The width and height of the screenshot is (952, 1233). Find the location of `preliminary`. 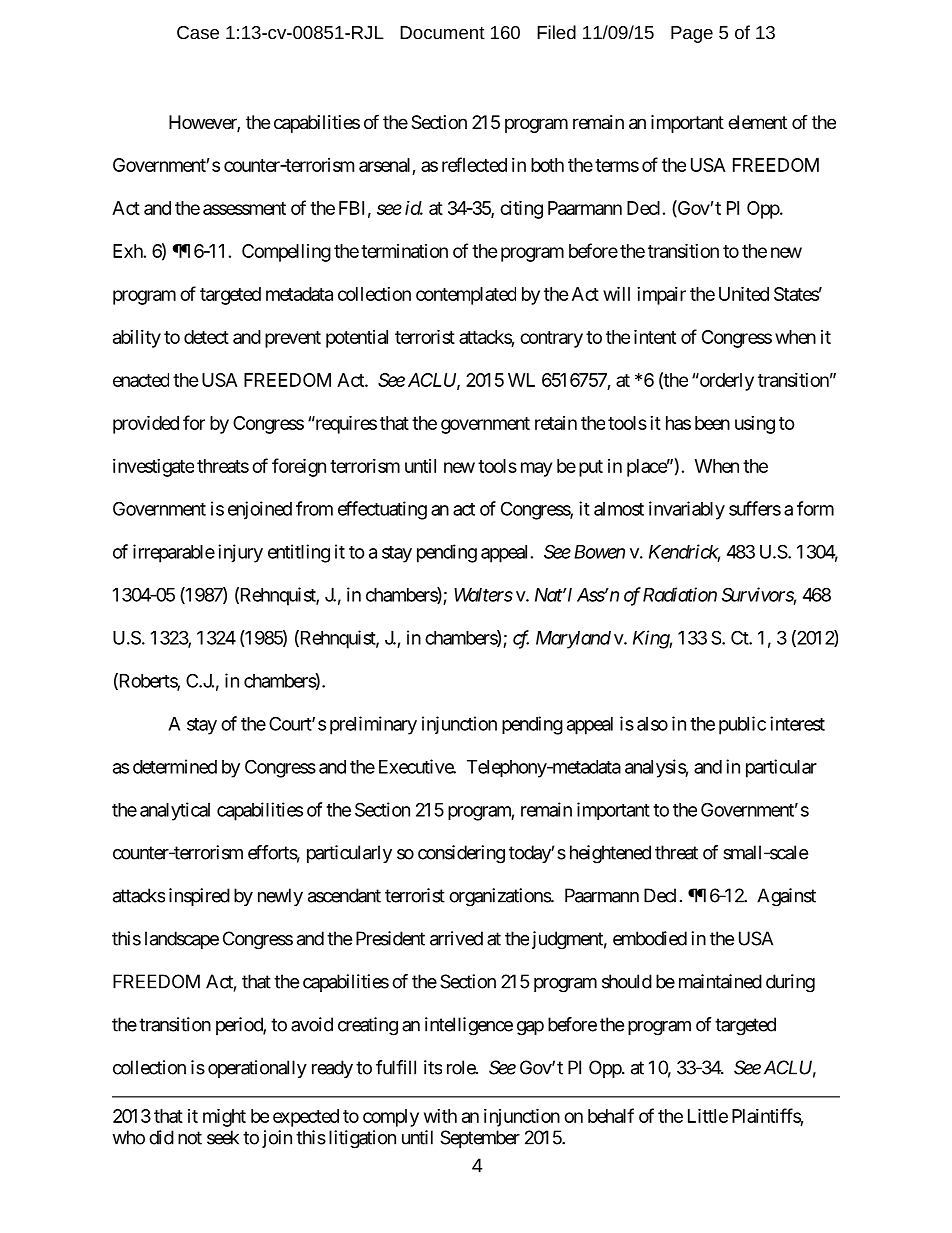

preliminary is located at coordinates (373, 725).
